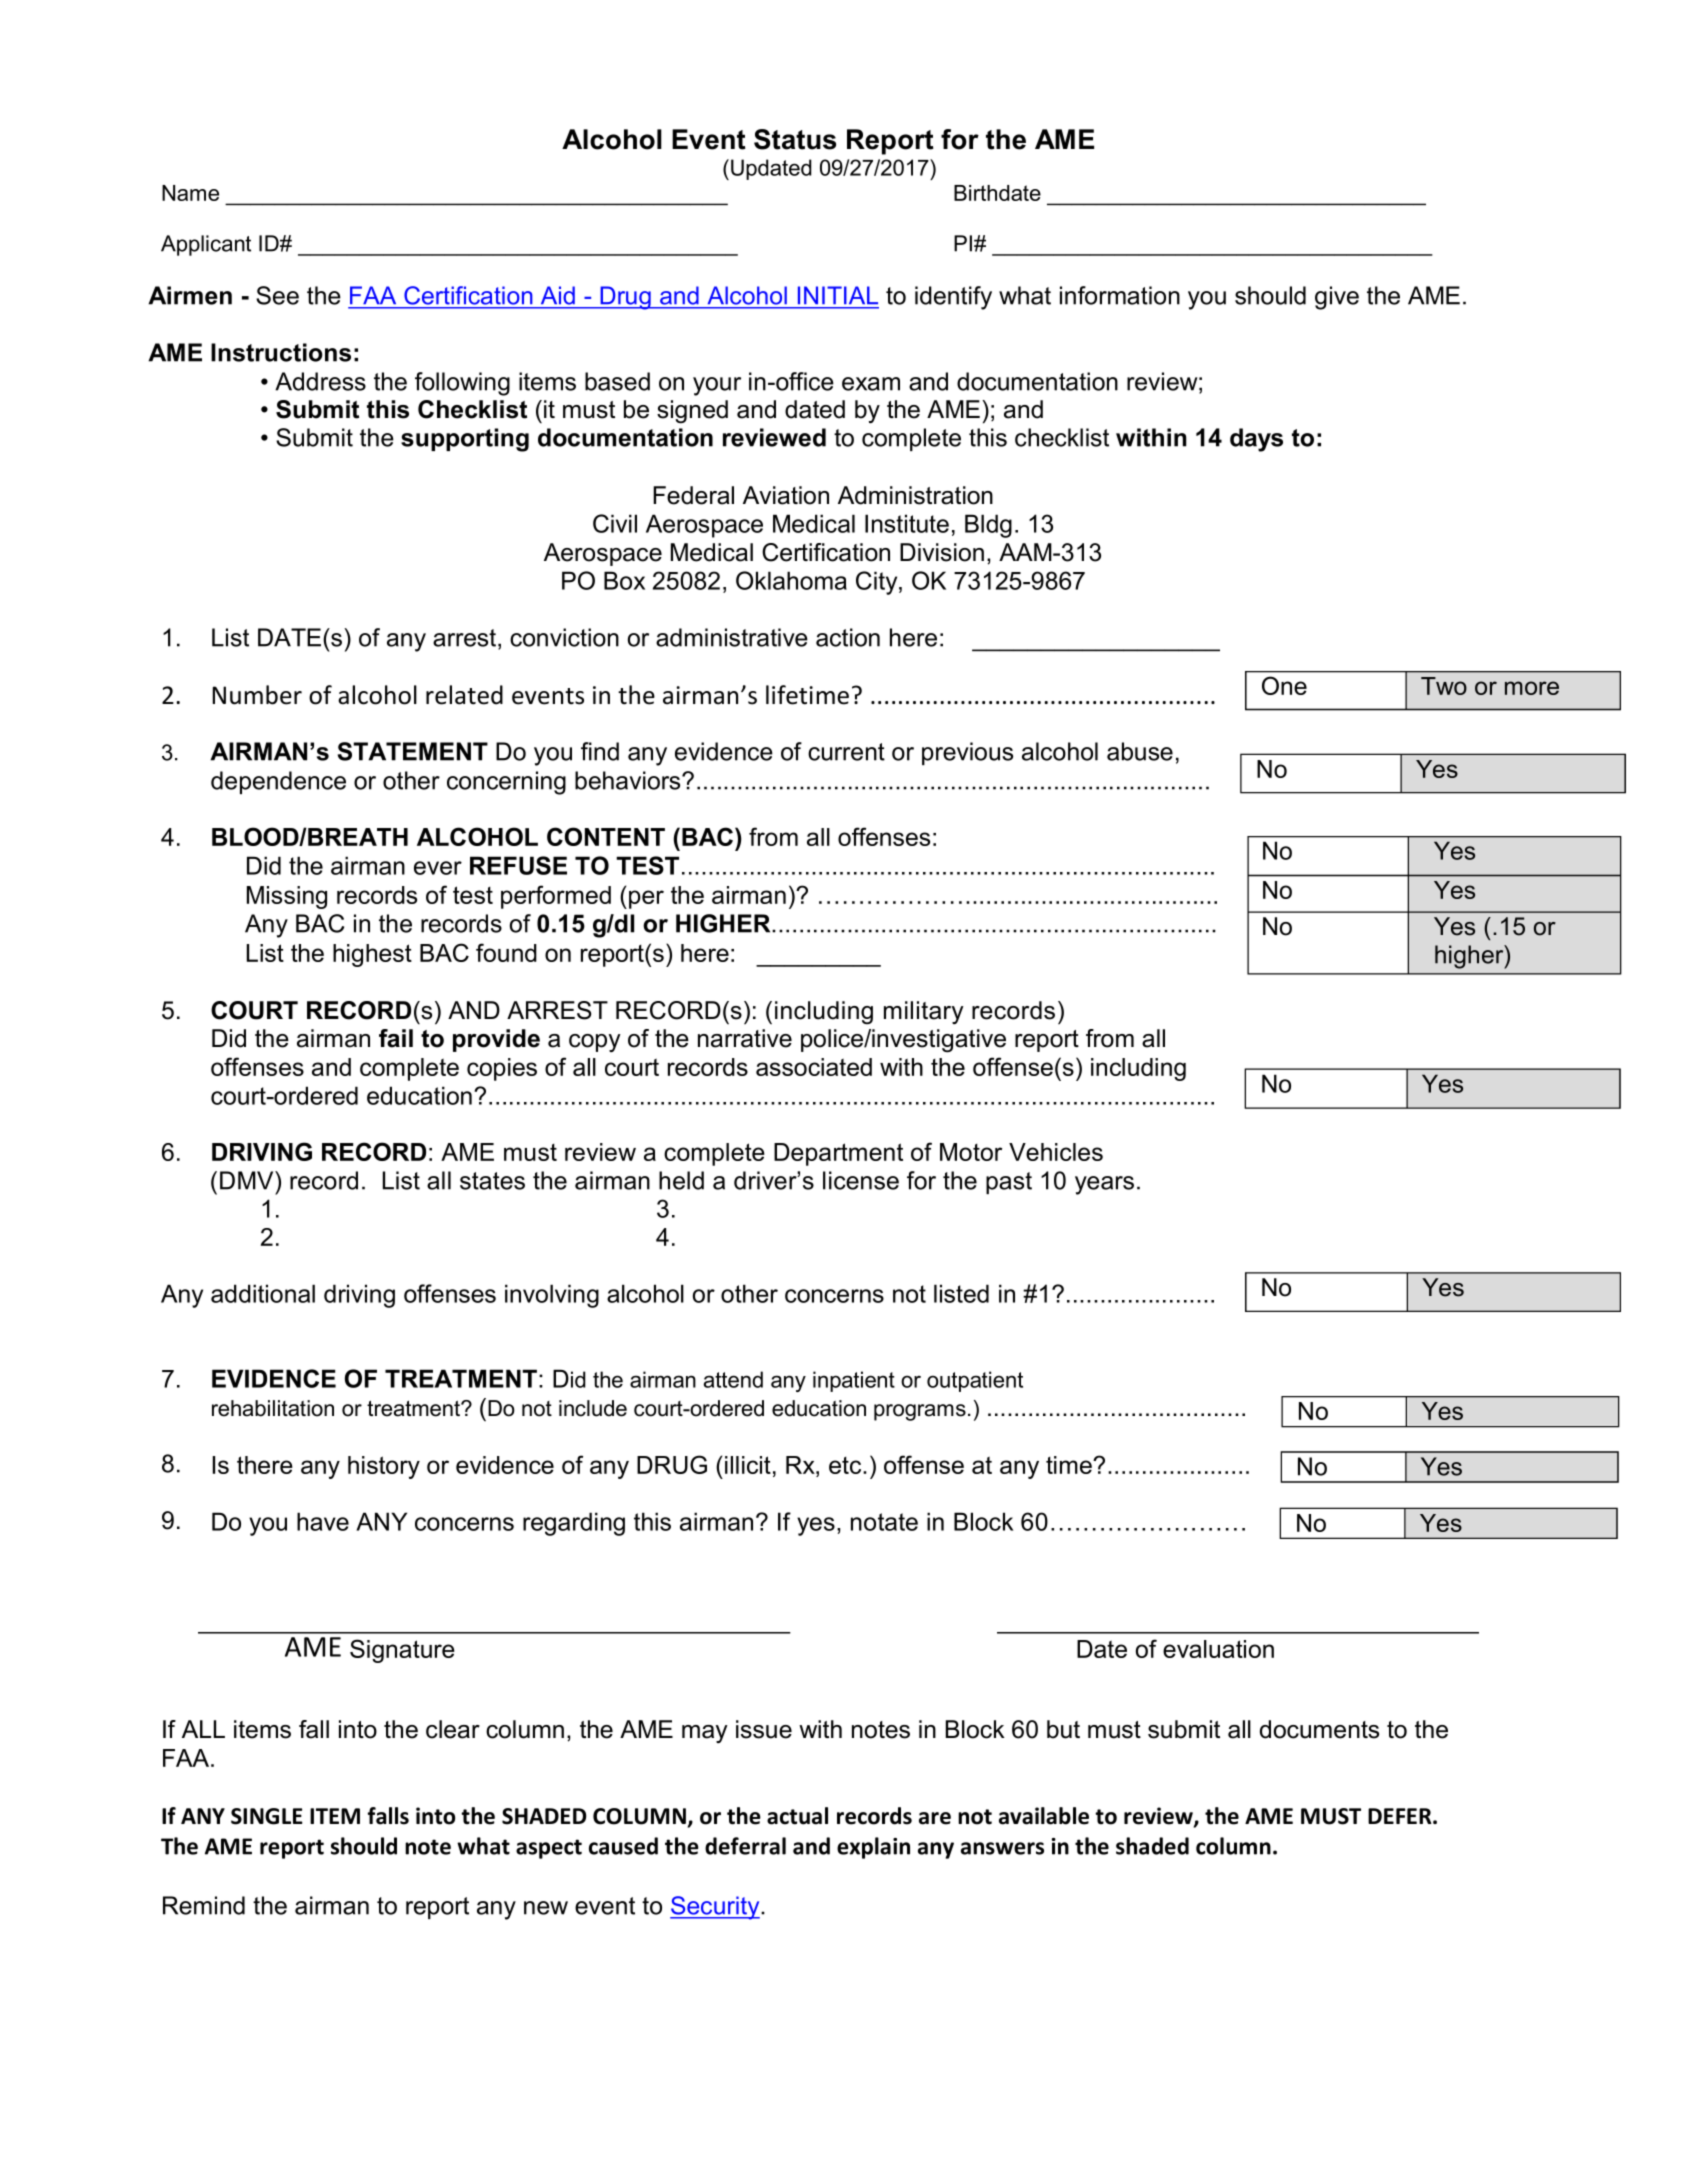 This screenshot has width=1683, height=2178. What do you see at coordinates (190, 193) in the screenshot?
I see `Name` at bounding box center [190, 193].
